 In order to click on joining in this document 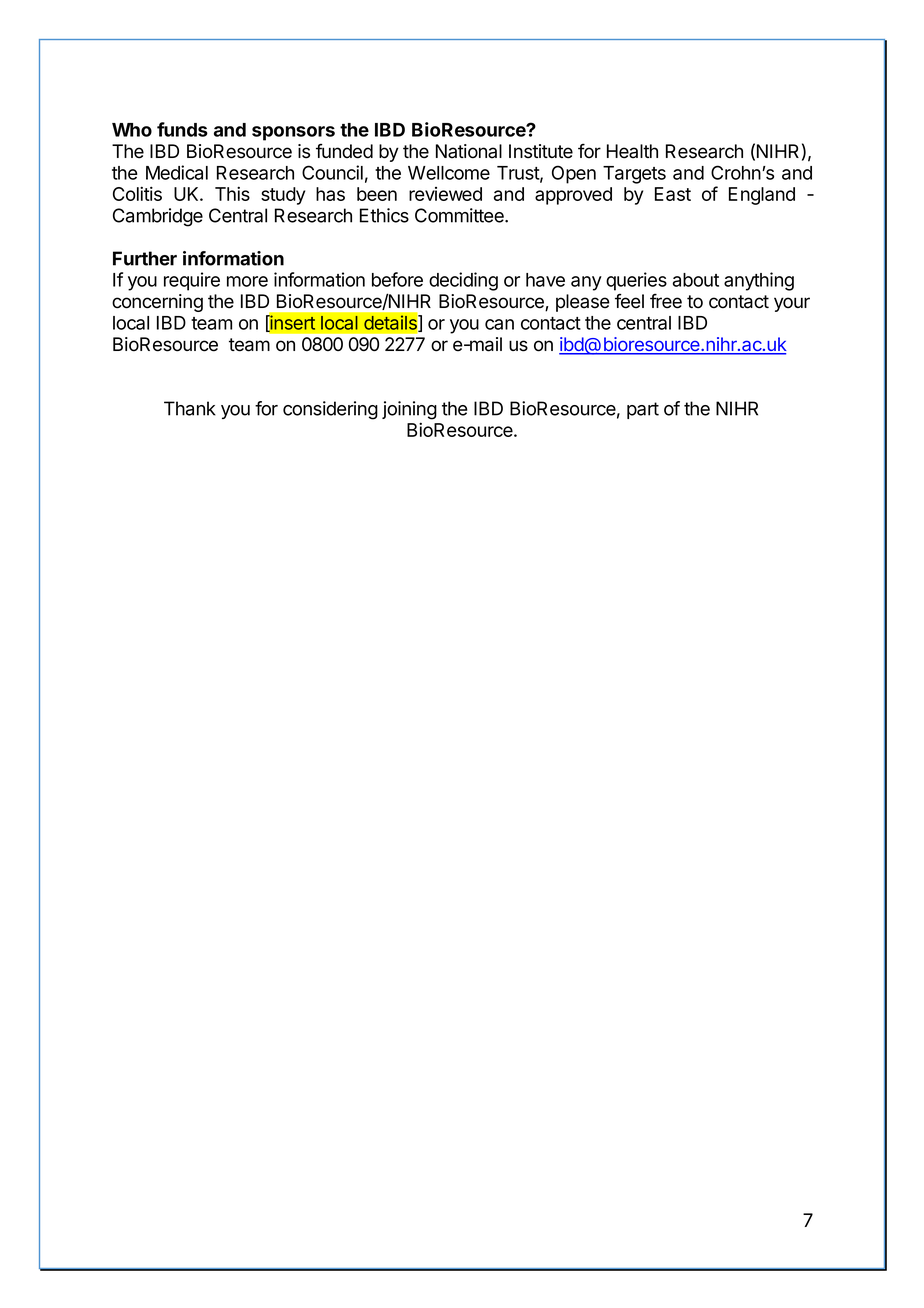, I will do `click(409, 410)`.
